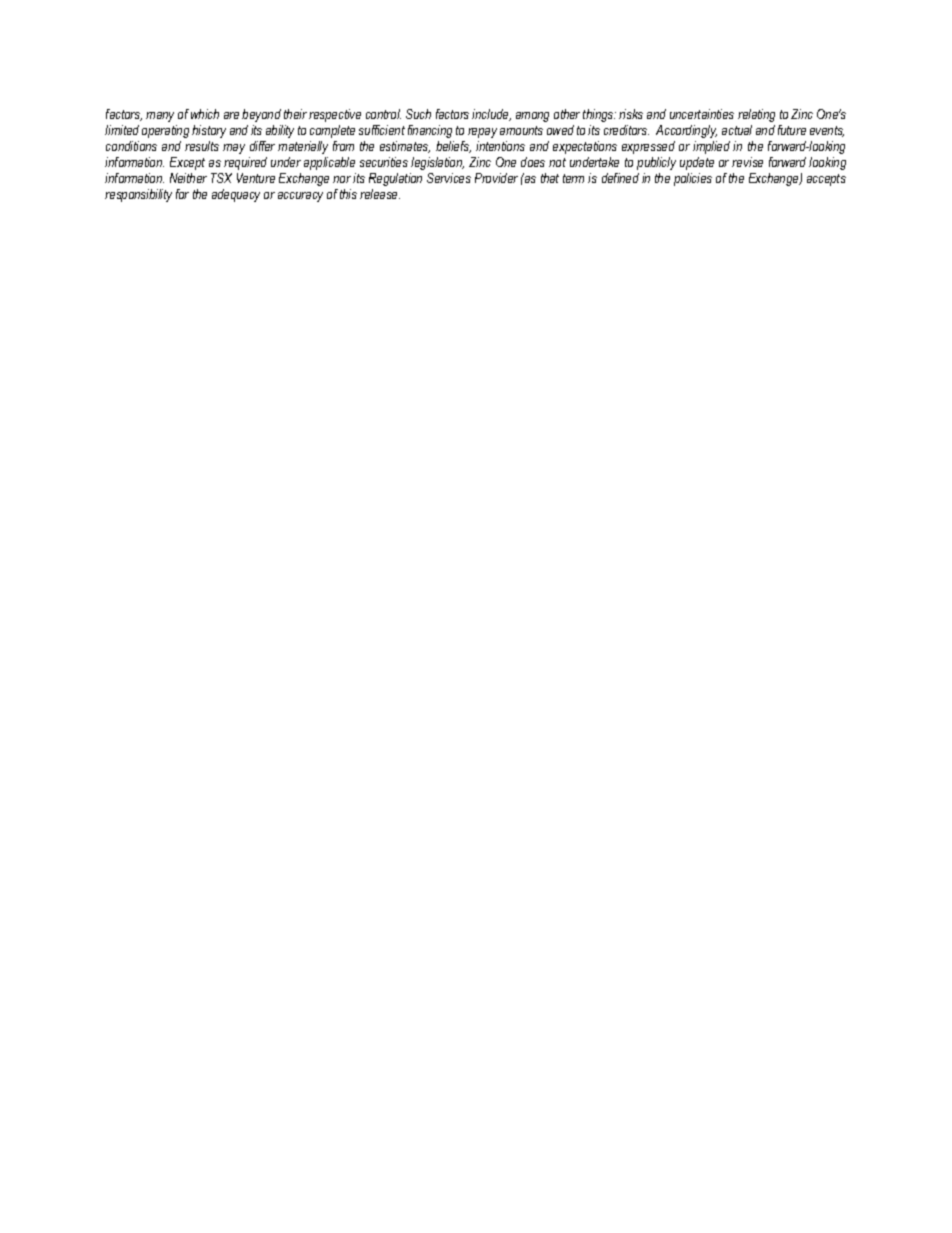 This screenshot has width=952, height=1233. What do you see at coordinates (826, 180) in the screenshot?
I see `accepts` at bounding box center [826, 180].
